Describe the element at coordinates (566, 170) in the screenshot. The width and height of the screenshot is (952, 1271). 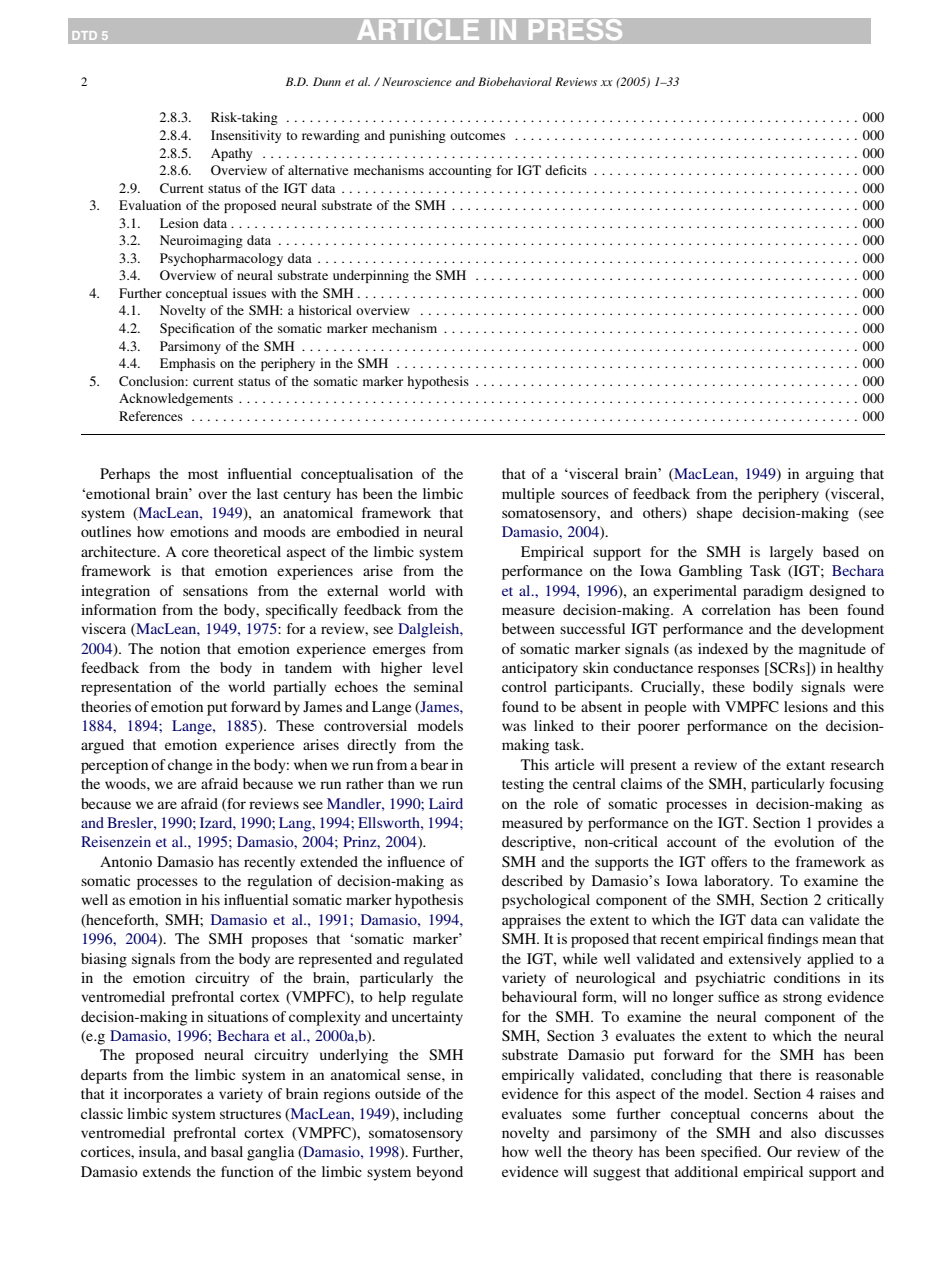
I see `deficits` at that location.
